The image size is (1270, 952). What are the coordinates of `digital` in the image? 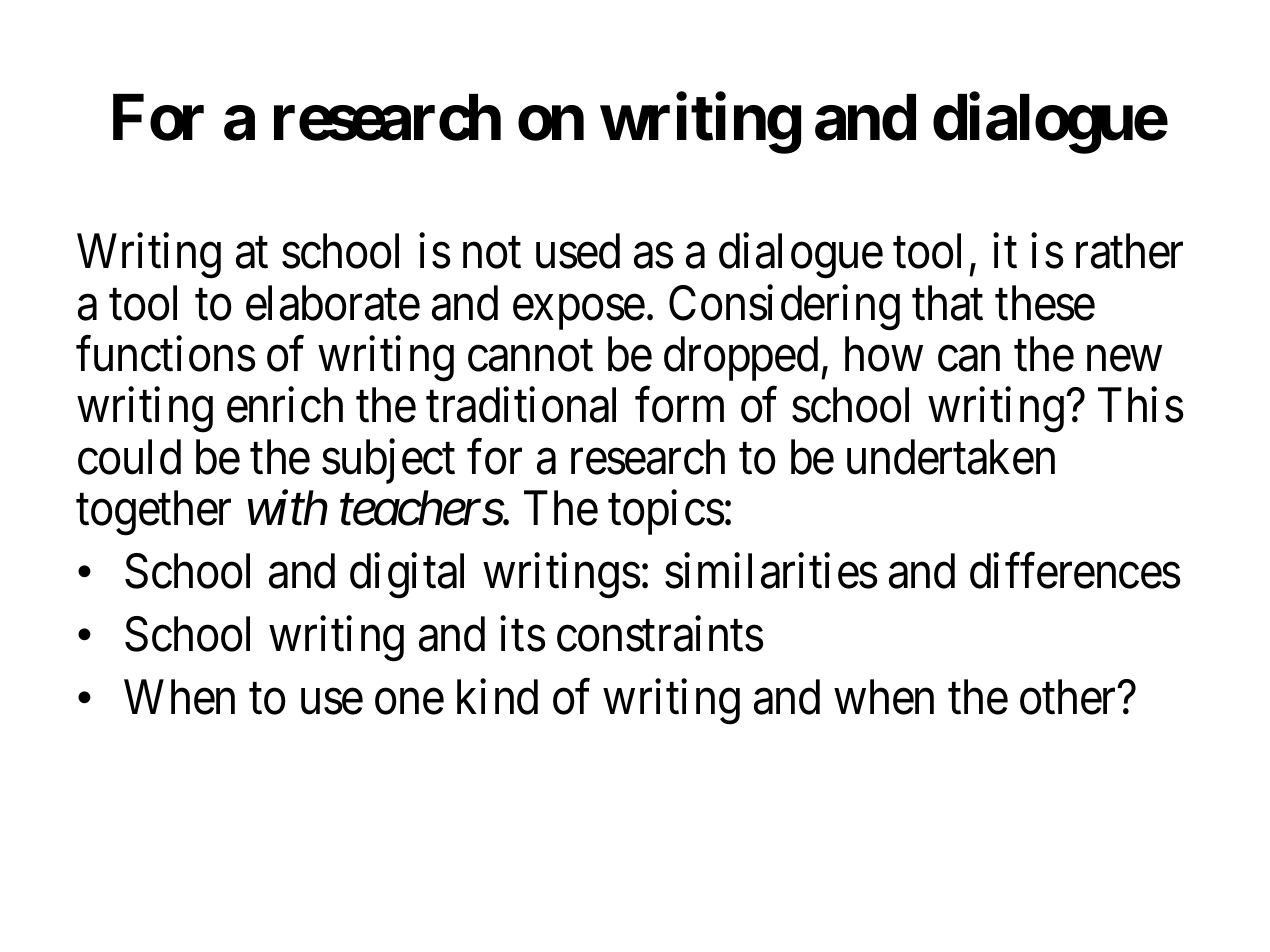 It's located at (407, 576).
